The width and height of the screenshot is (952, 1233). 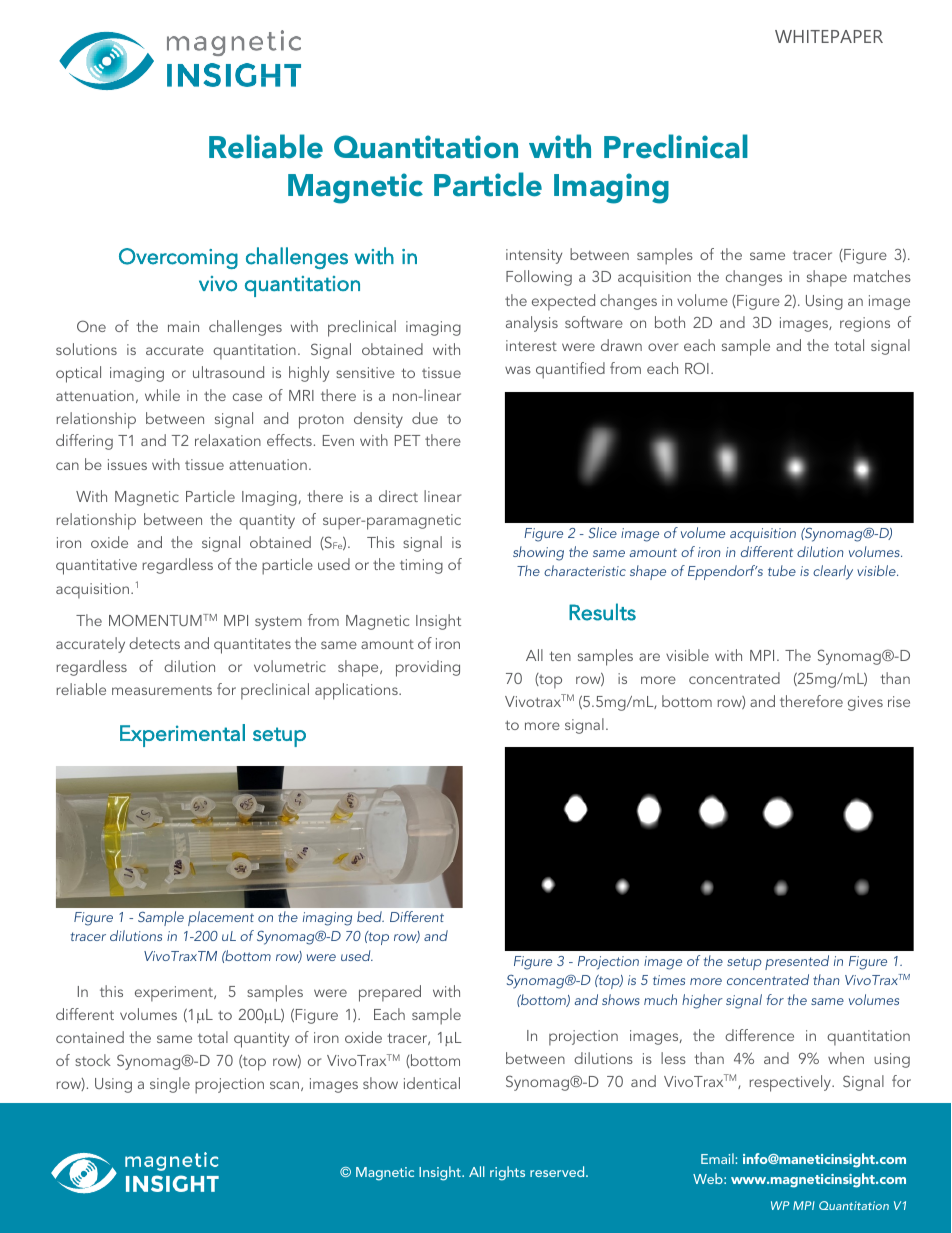 What do you see at coordinates (170, 1085) in the screenshot?
I see `single` at bounding box center [170, 1085].
